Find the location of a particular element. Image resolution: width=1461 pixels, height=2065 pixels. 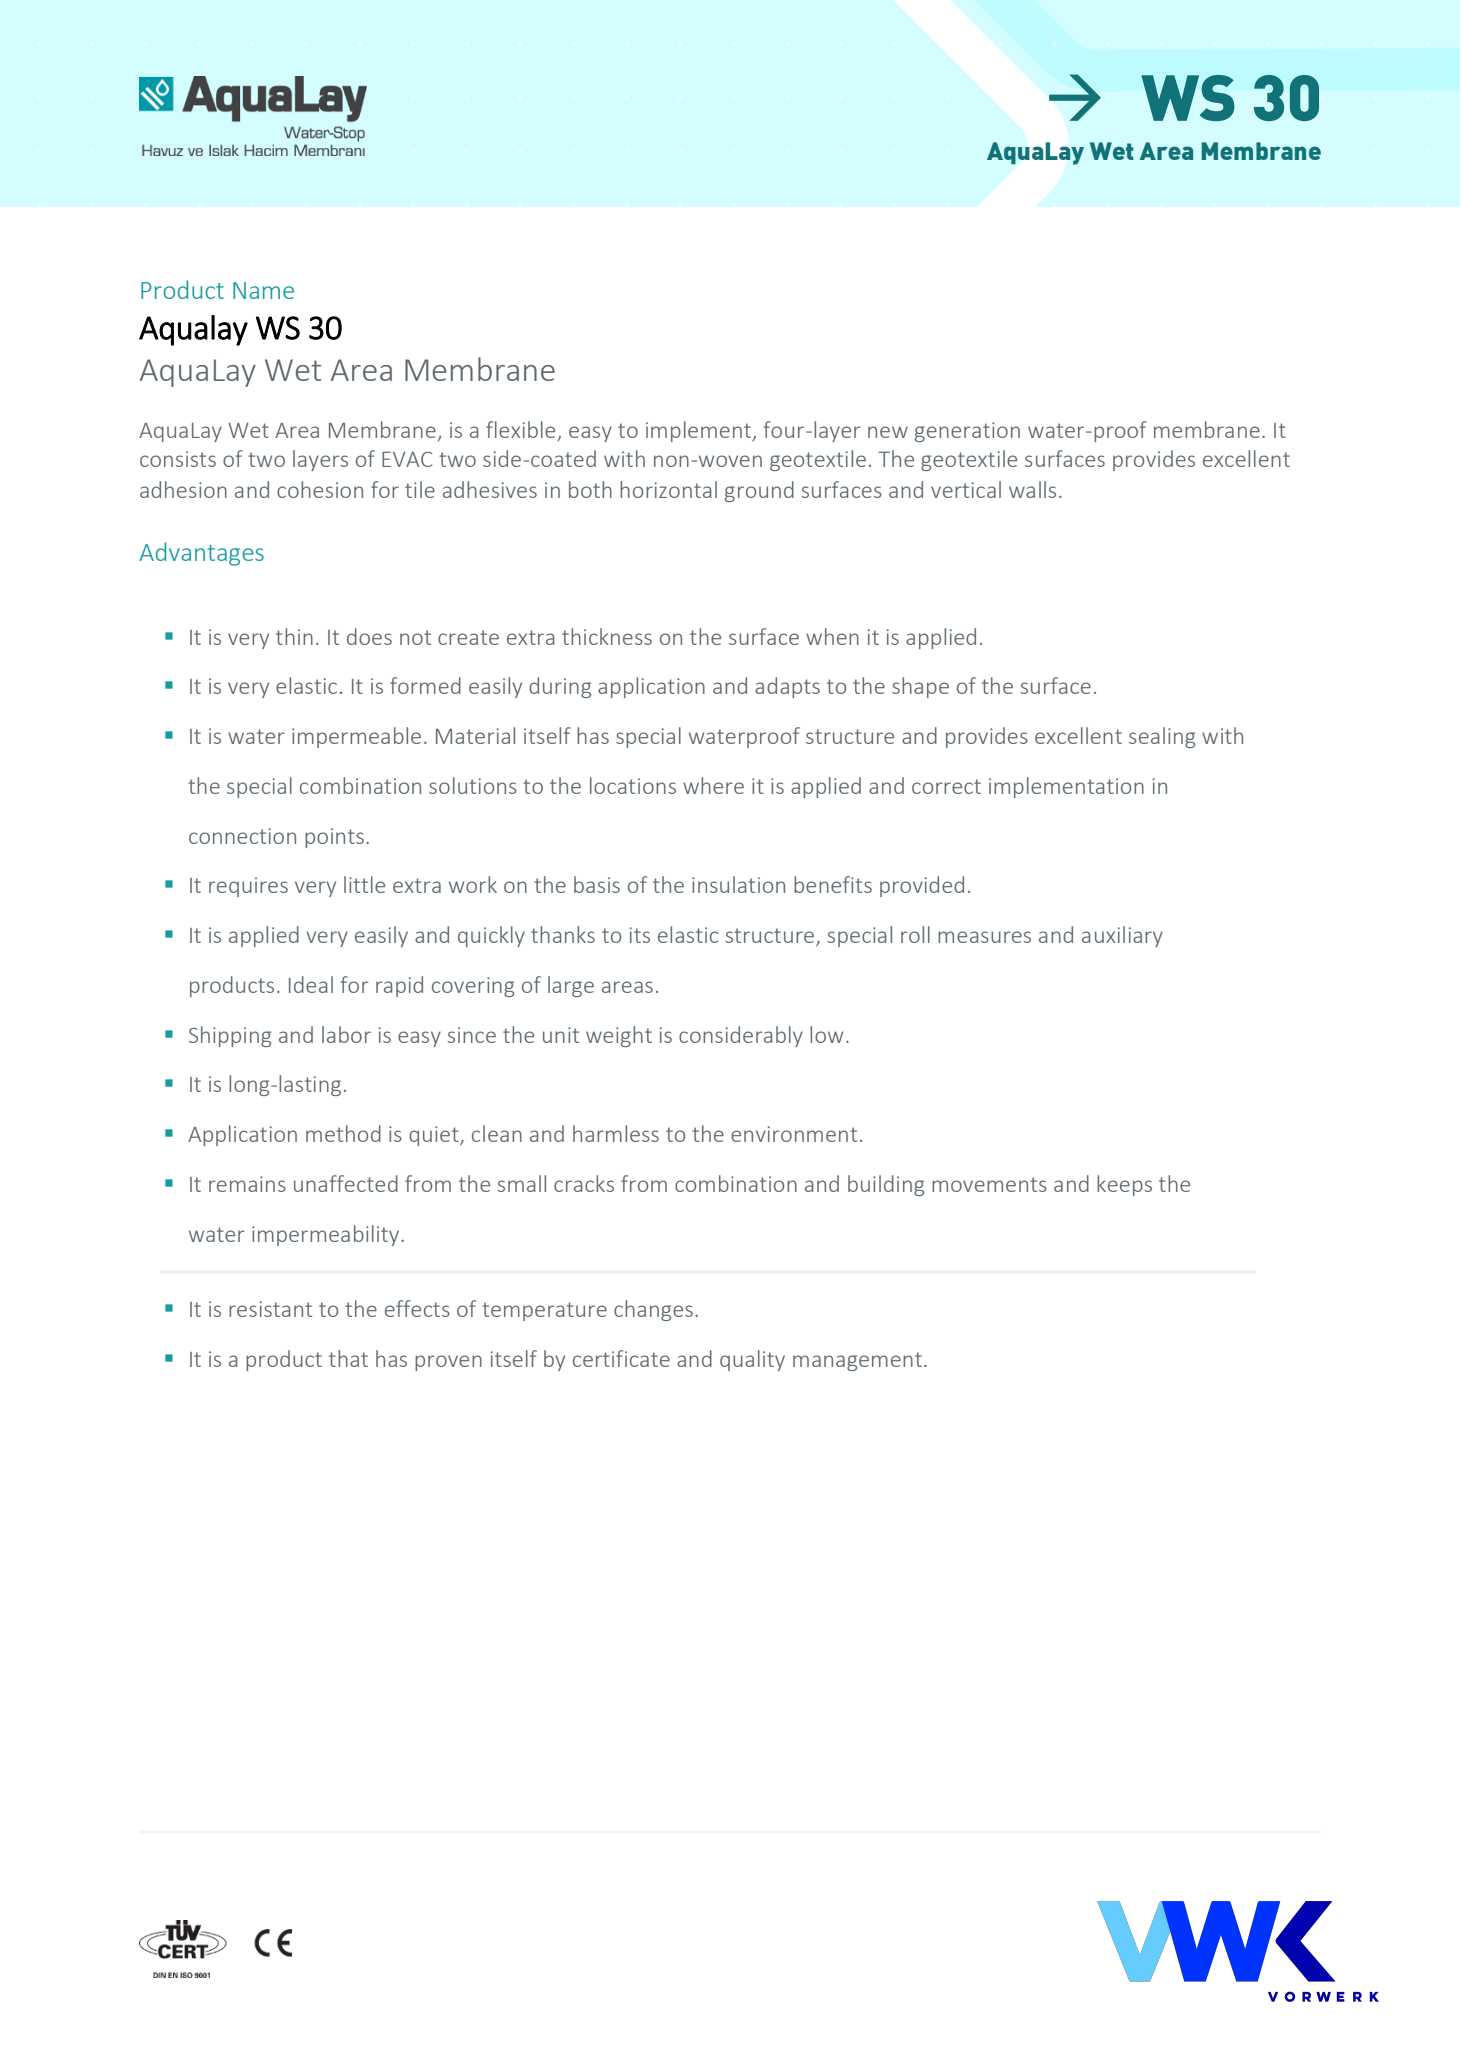

flexible is located at coordinates (520, 429).
